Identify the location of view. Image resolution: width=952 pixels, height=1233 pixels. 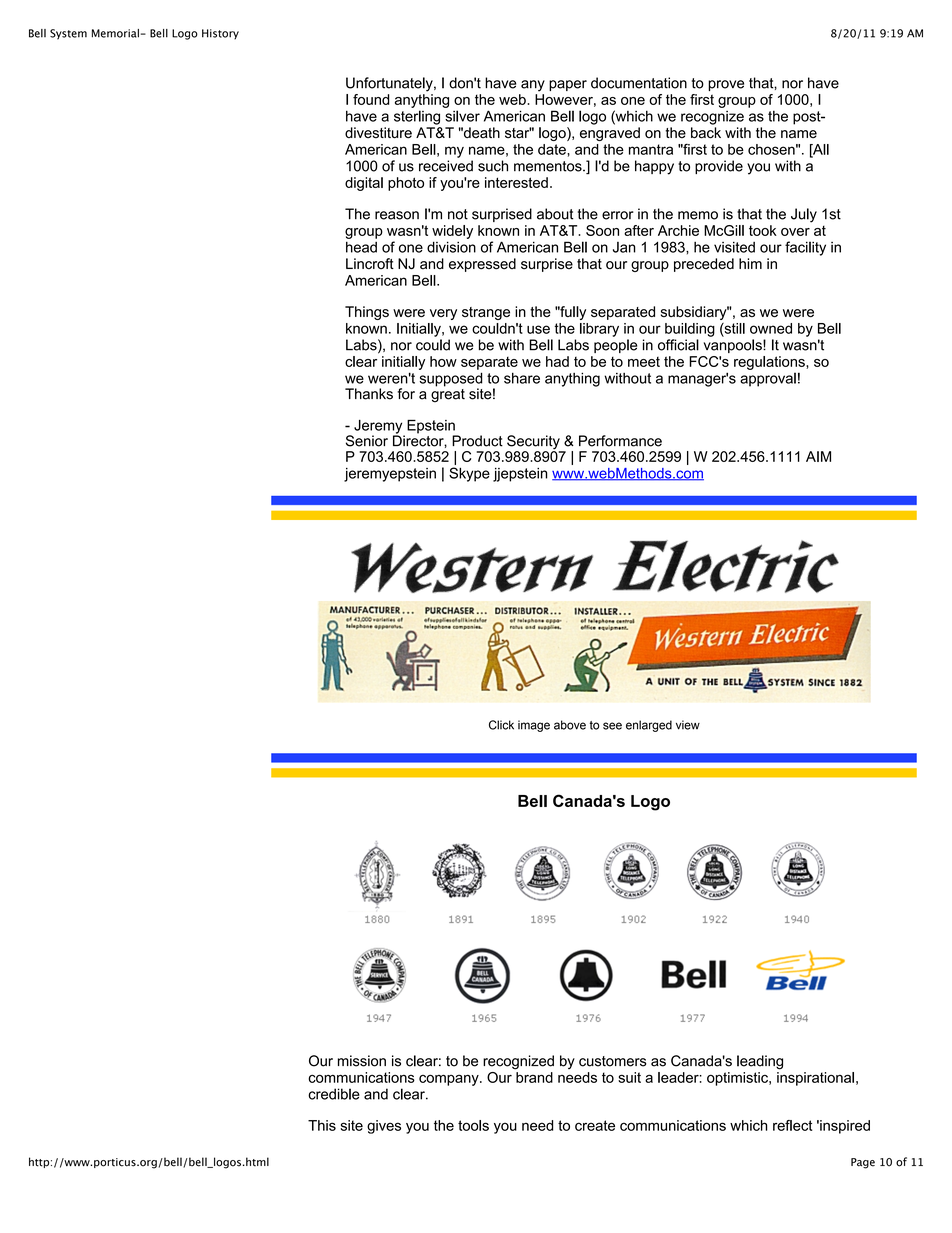
(688, 725).
